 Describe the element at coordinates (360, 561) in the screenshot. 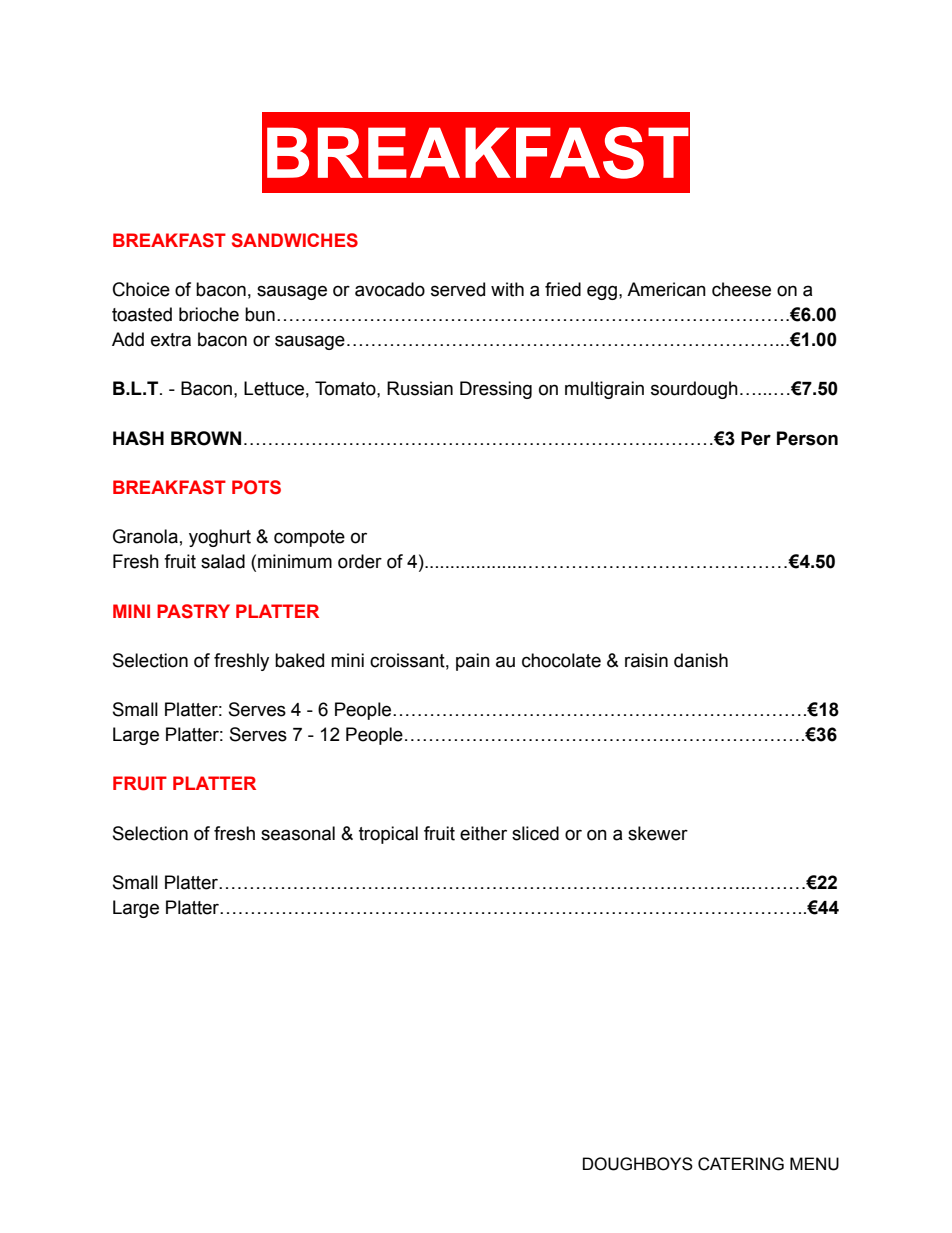

I see `order` at that location.
